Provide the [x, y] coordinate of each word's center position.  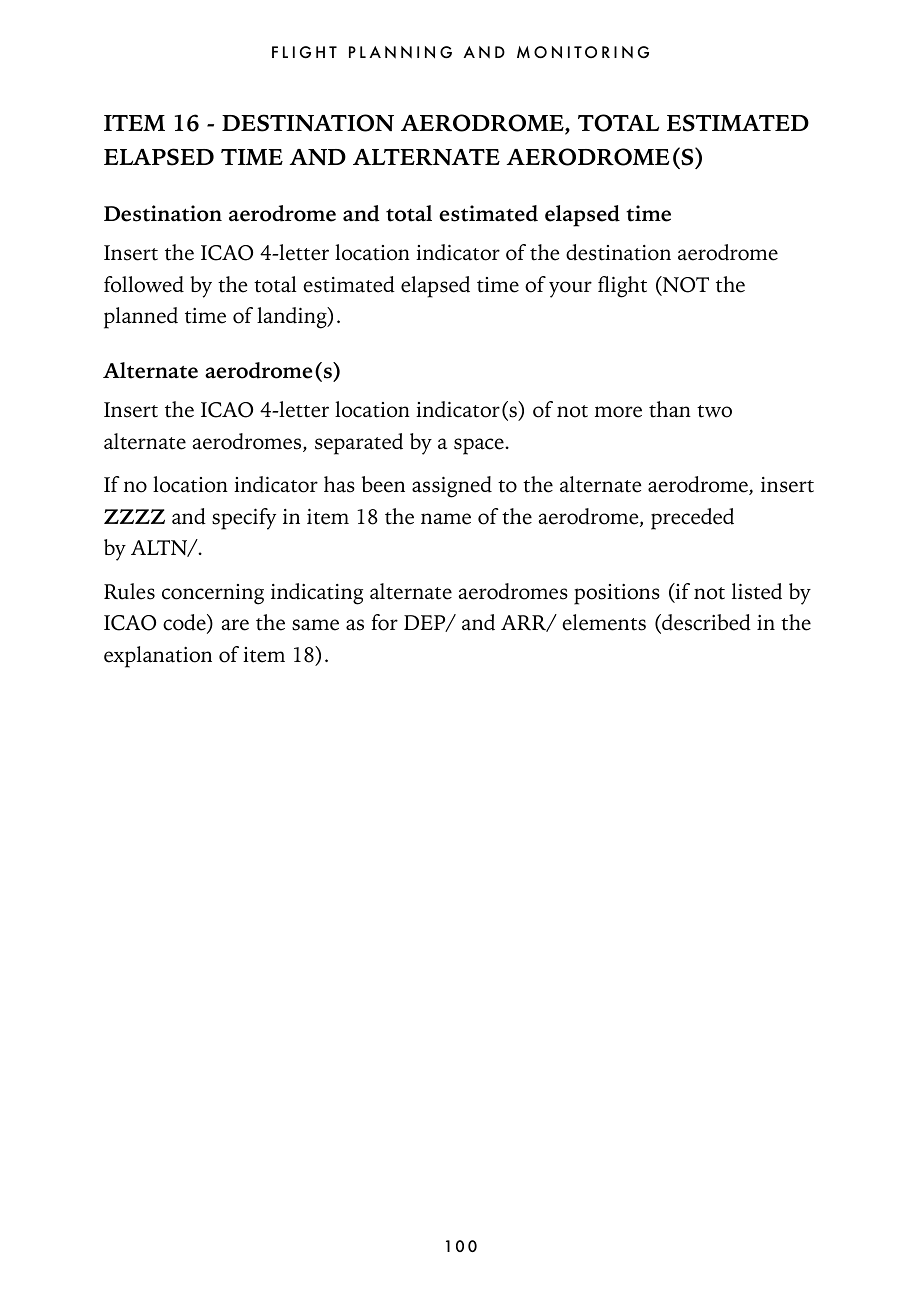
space [480, 446]
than [670, 409]
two [714, 411]
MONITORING [583, 52]
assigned [452, 487]
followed [144, 284]
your [570, 289]
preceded [692, 519]
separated [359, 444]
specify [244, 519]
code [185, 623]
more [618, 412]
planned [141, 318]
